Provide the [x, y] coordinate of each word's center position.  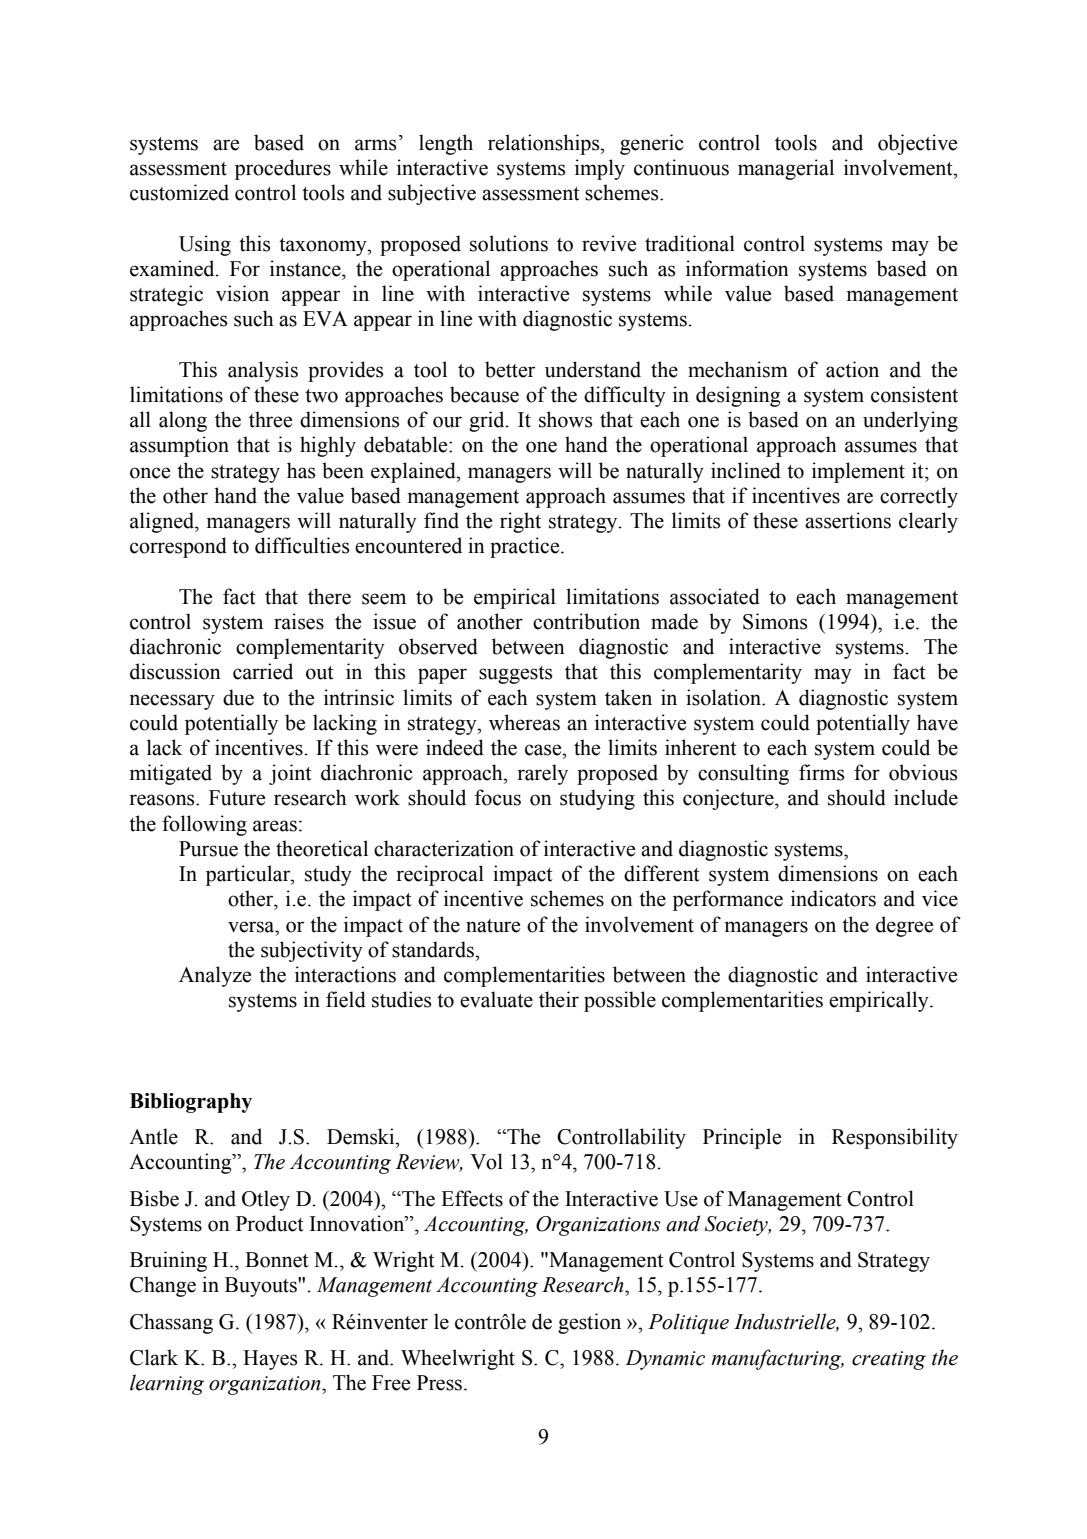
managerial [786, 169]
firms [822, 772]
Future [237, 798]
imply [600, 169]
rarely [542, 774]
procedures [283, 169]
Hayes [270, 1360]
